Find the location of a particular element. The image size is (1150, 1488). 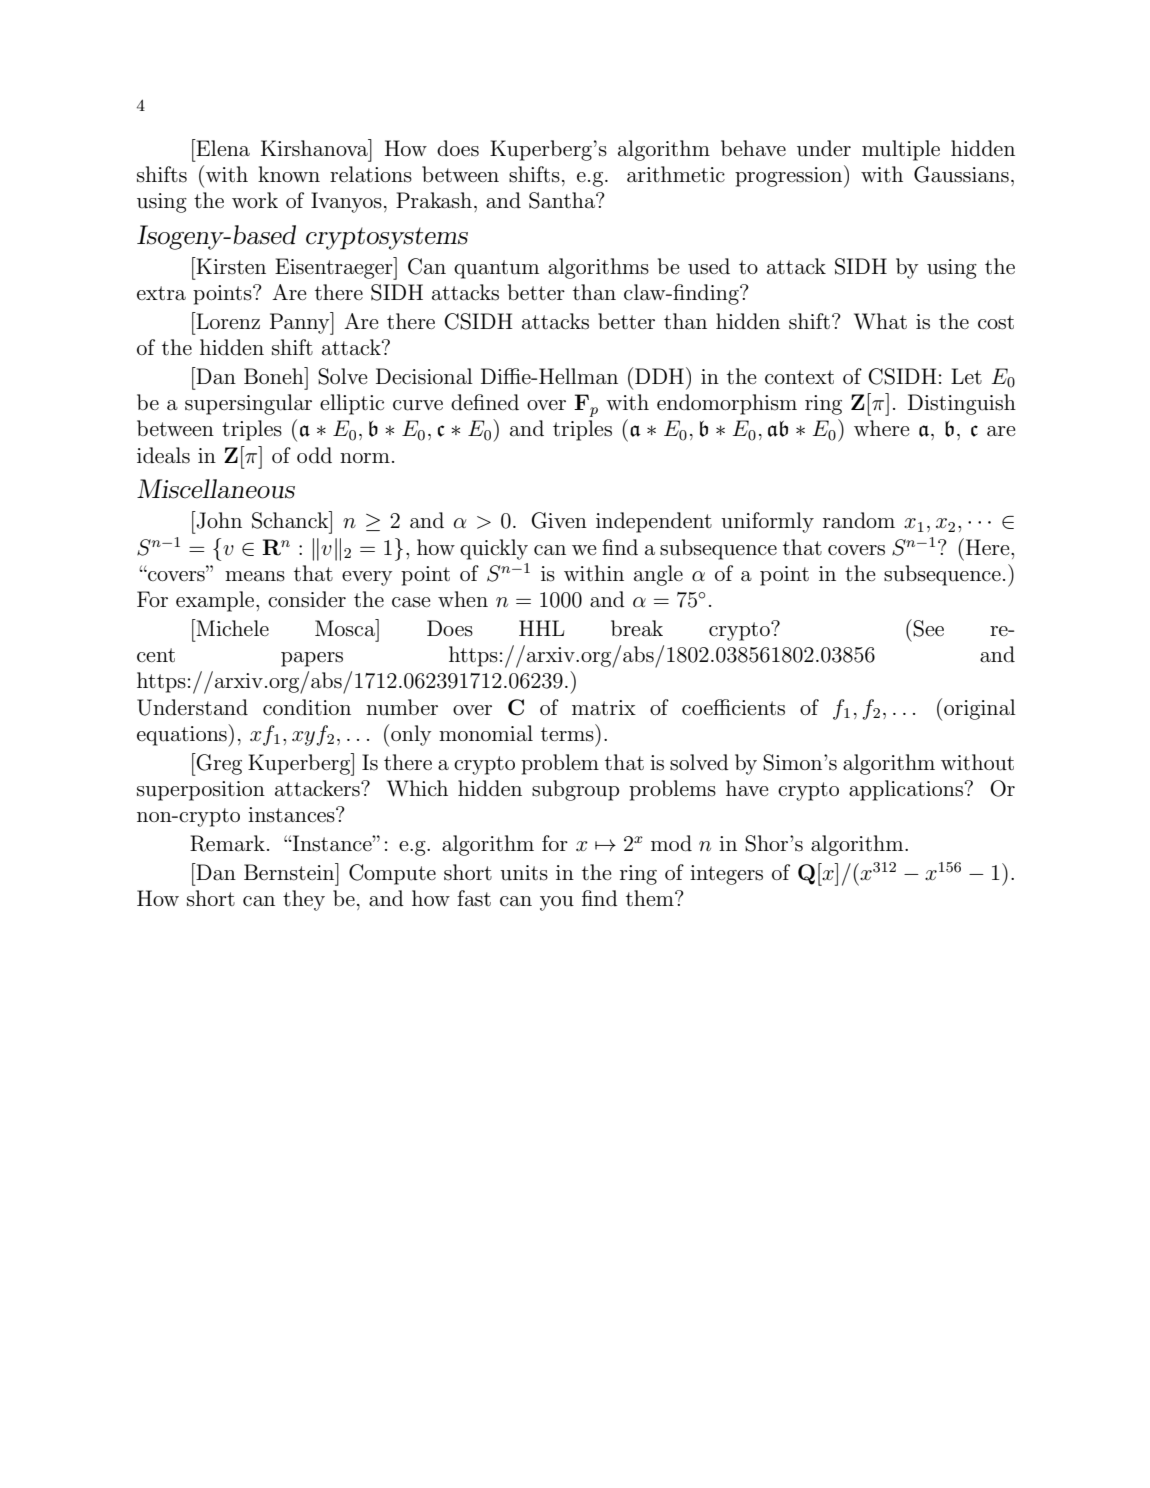

original is located at coordinates (980, 709).
